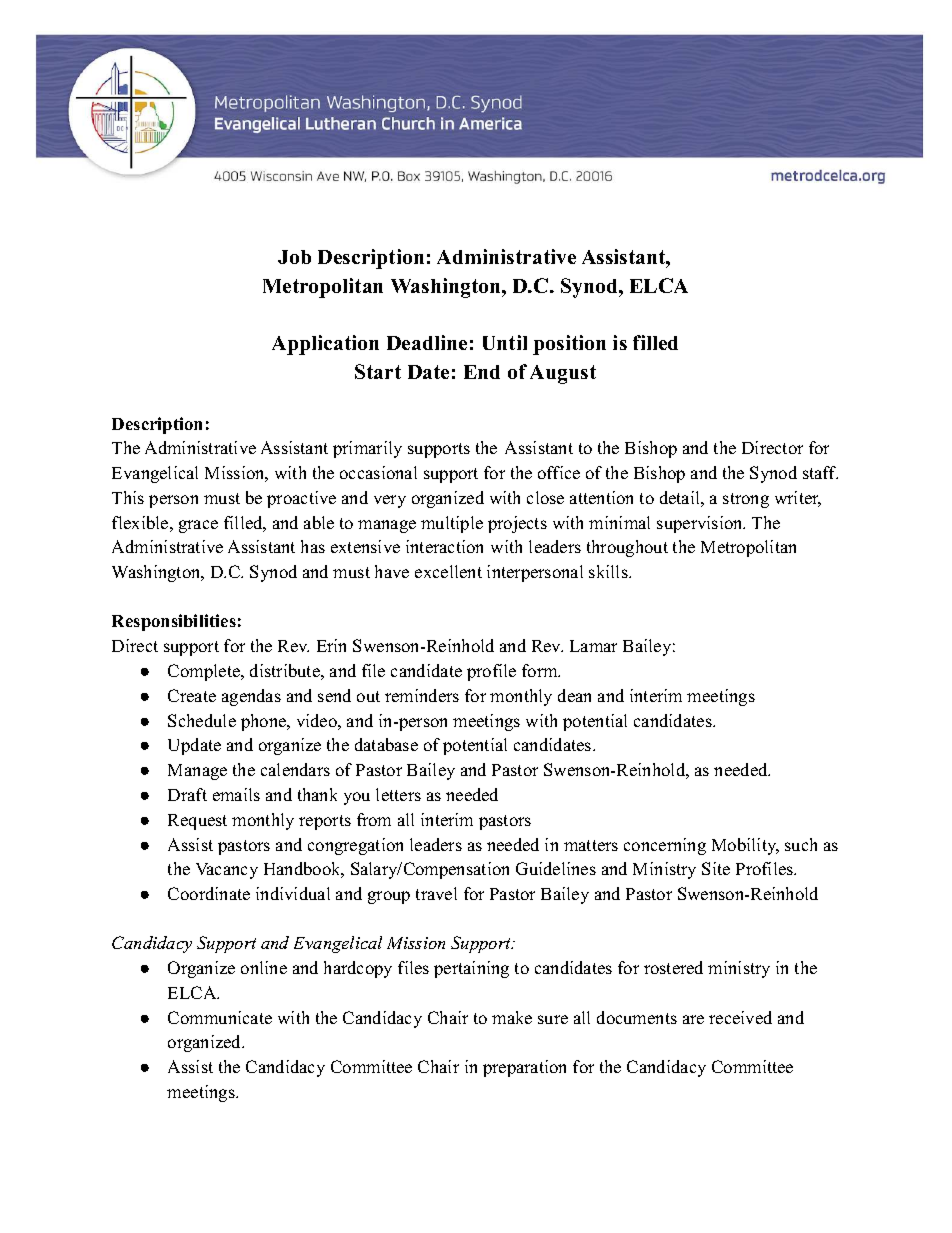 This page has height=1233, width=952. I want to click on Lamar, so click(593, 646).
